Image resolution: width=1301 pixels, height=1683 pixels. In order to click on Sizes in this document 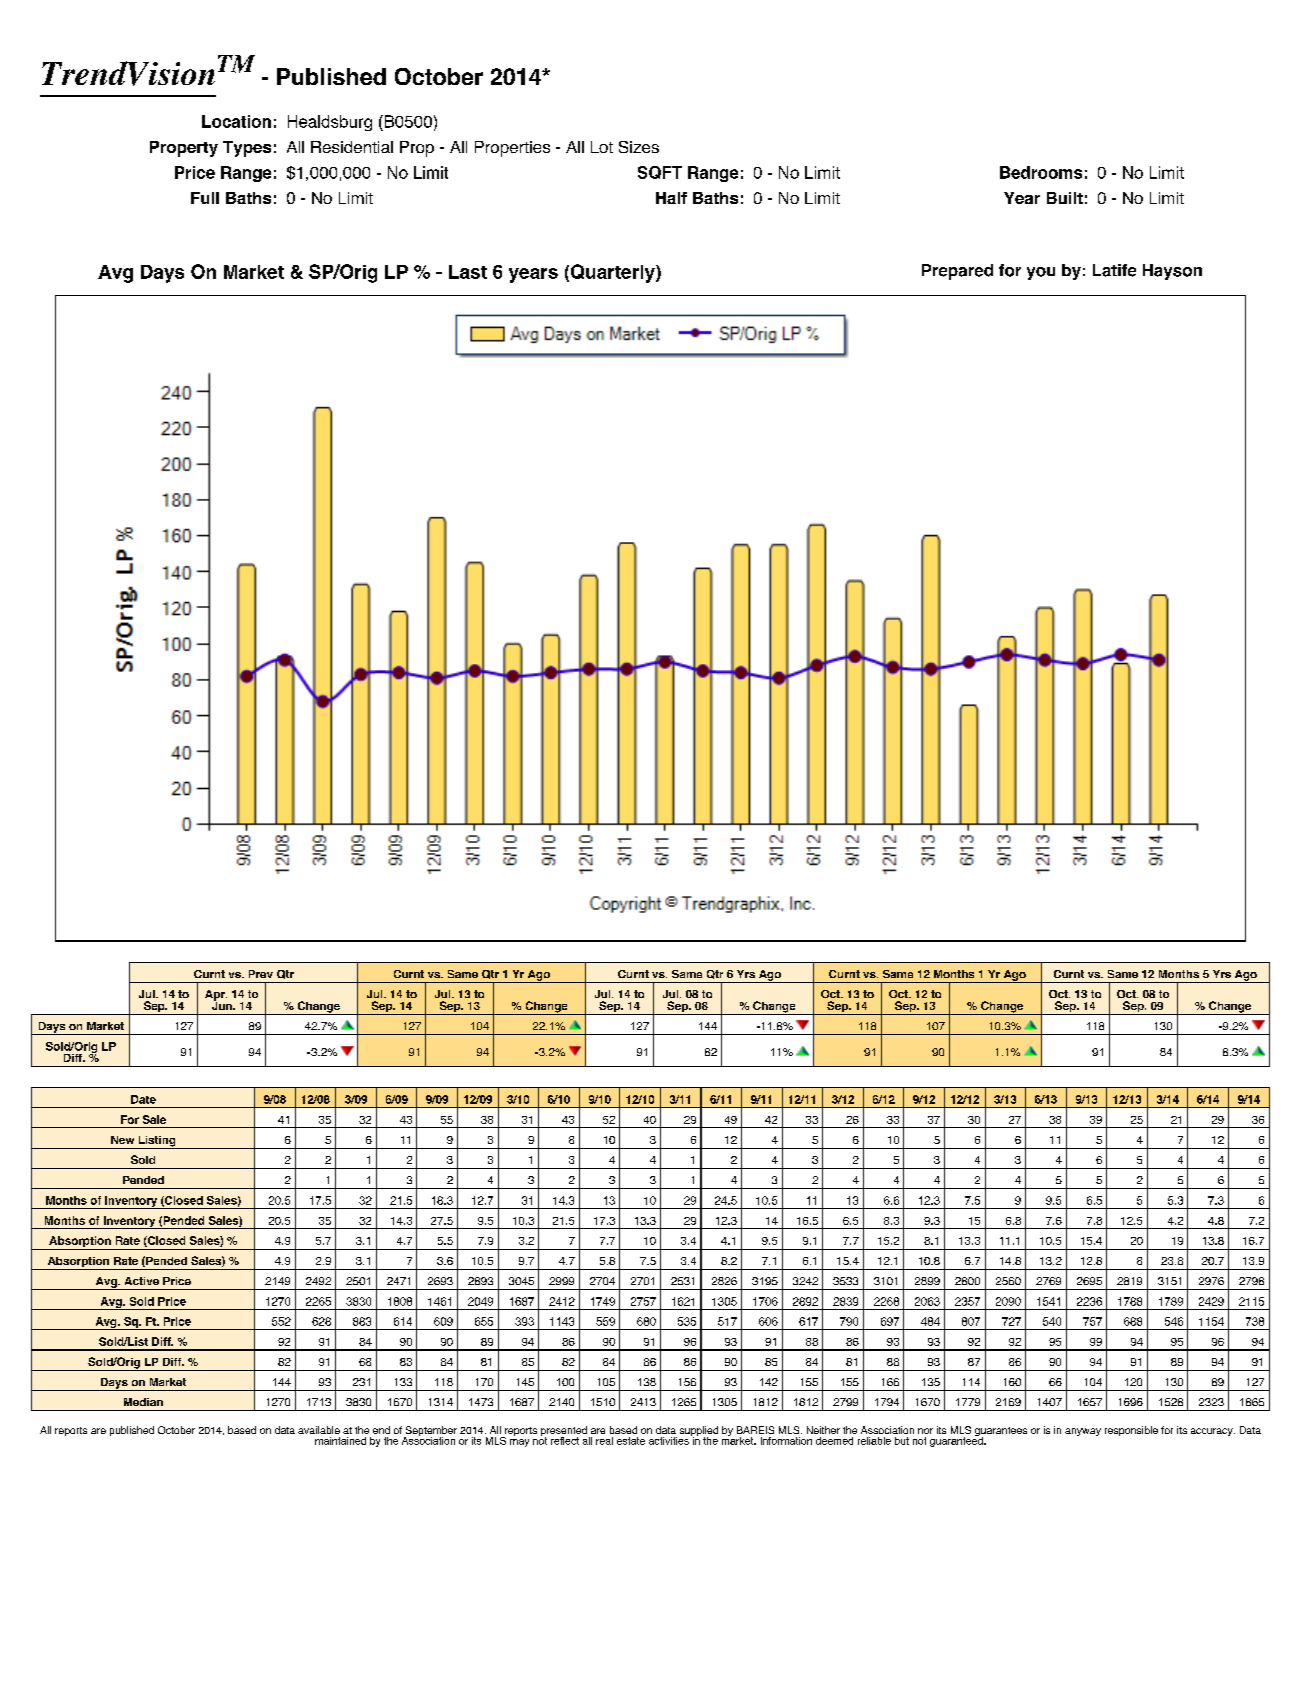, I will do `click(639, 147)`.
